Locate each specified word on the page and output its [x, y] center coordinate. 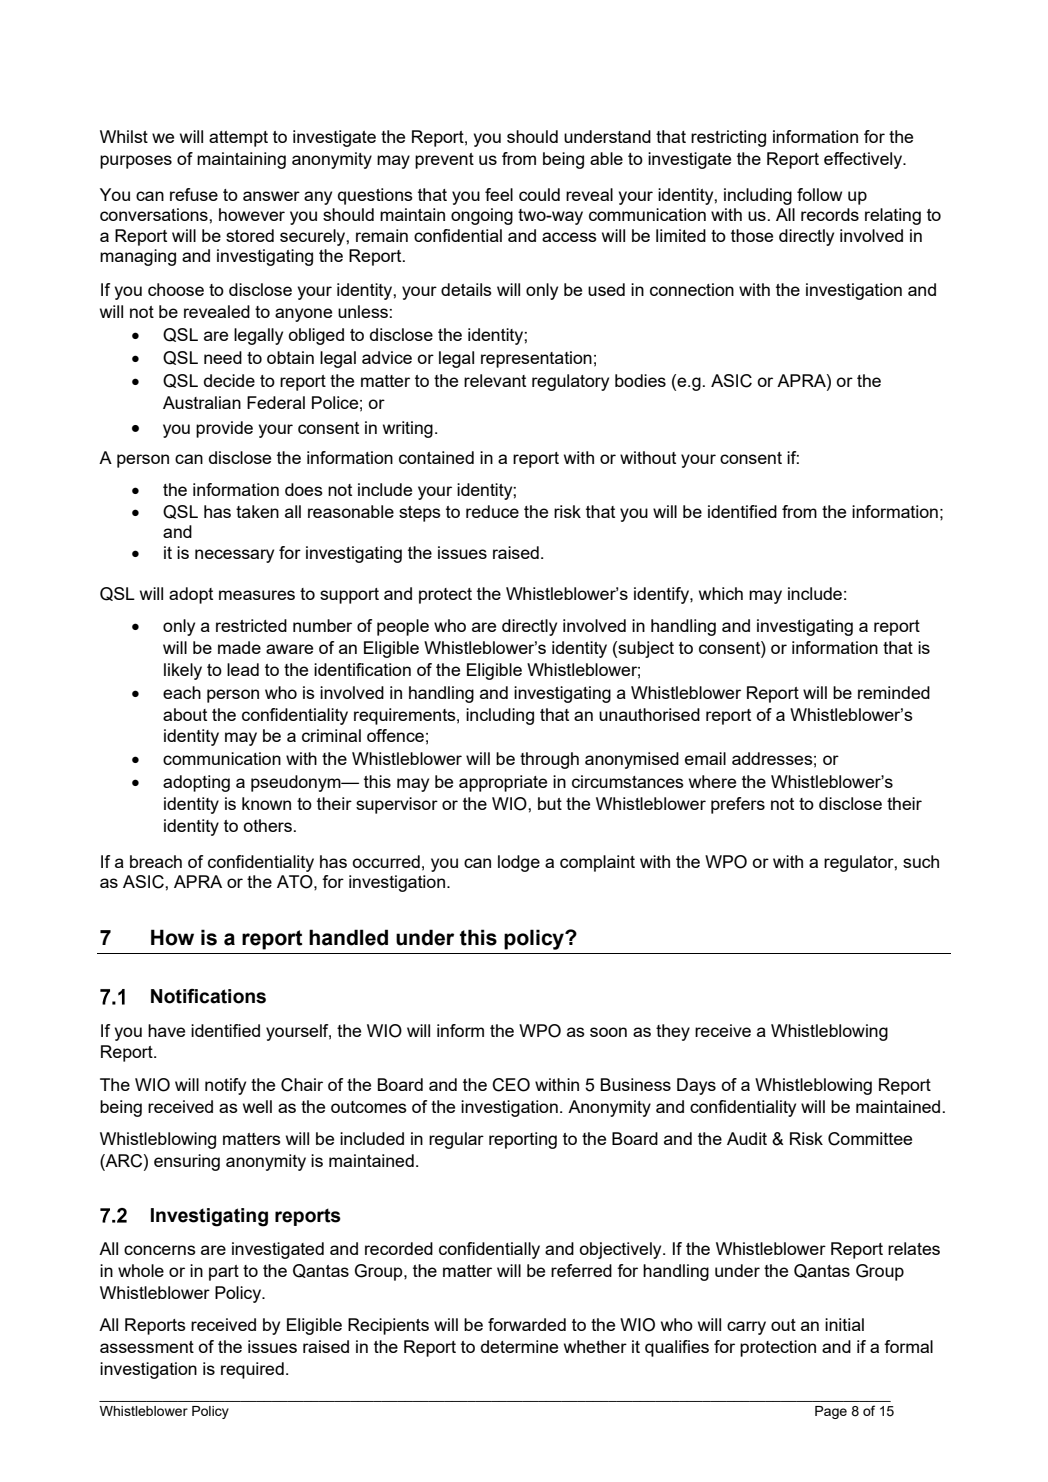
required [252, 1370]
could [539, 194]
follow [819, 194]
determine [519, 1346]
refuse [194, 194]
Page [831, 1412]
